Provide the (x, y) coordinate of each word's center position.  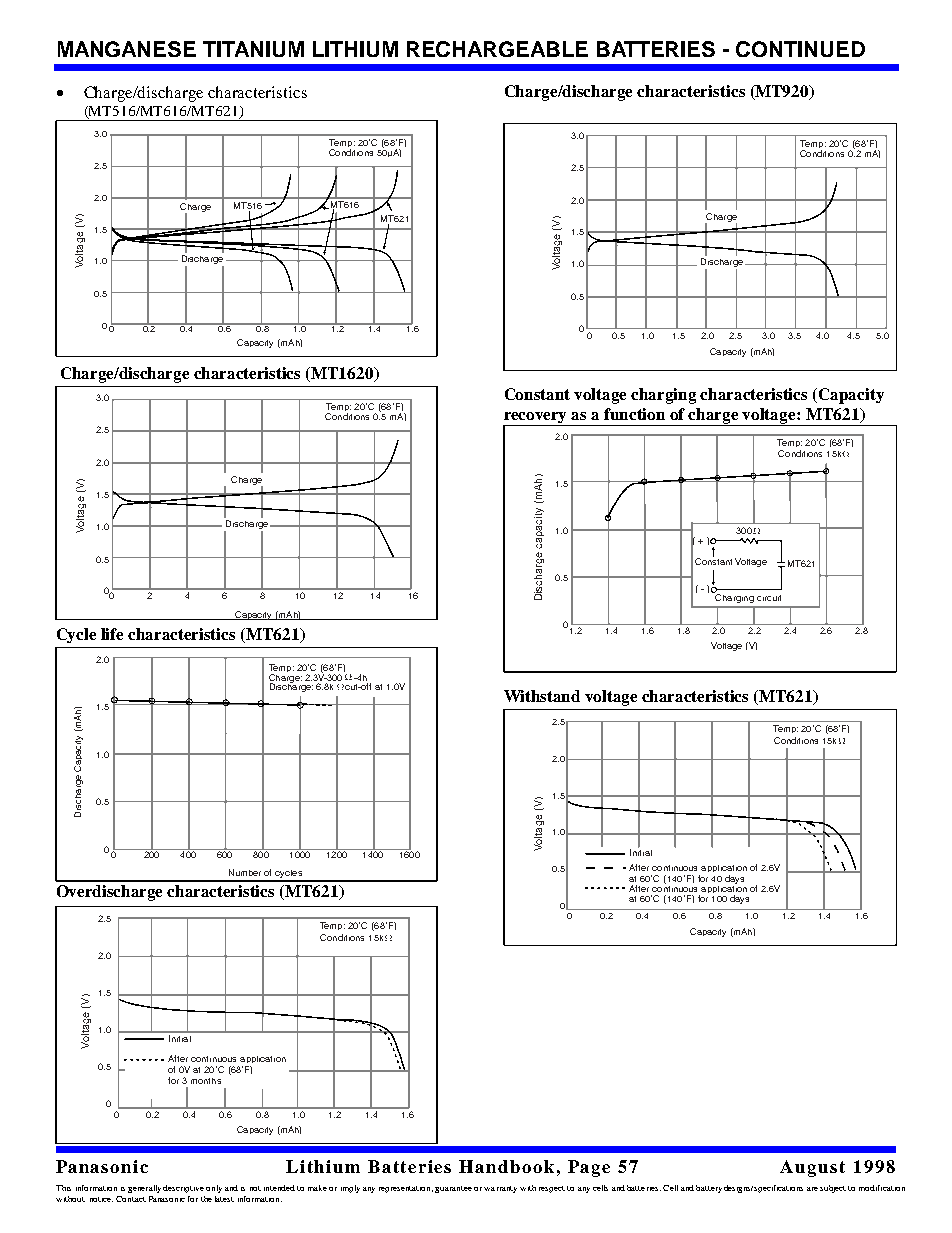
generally (144, 1189)
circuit (769, 598)
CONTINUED (800, 49)
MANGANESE (127, 49)
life (112, 634)
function (634, 414)
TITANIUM (253, 49)
